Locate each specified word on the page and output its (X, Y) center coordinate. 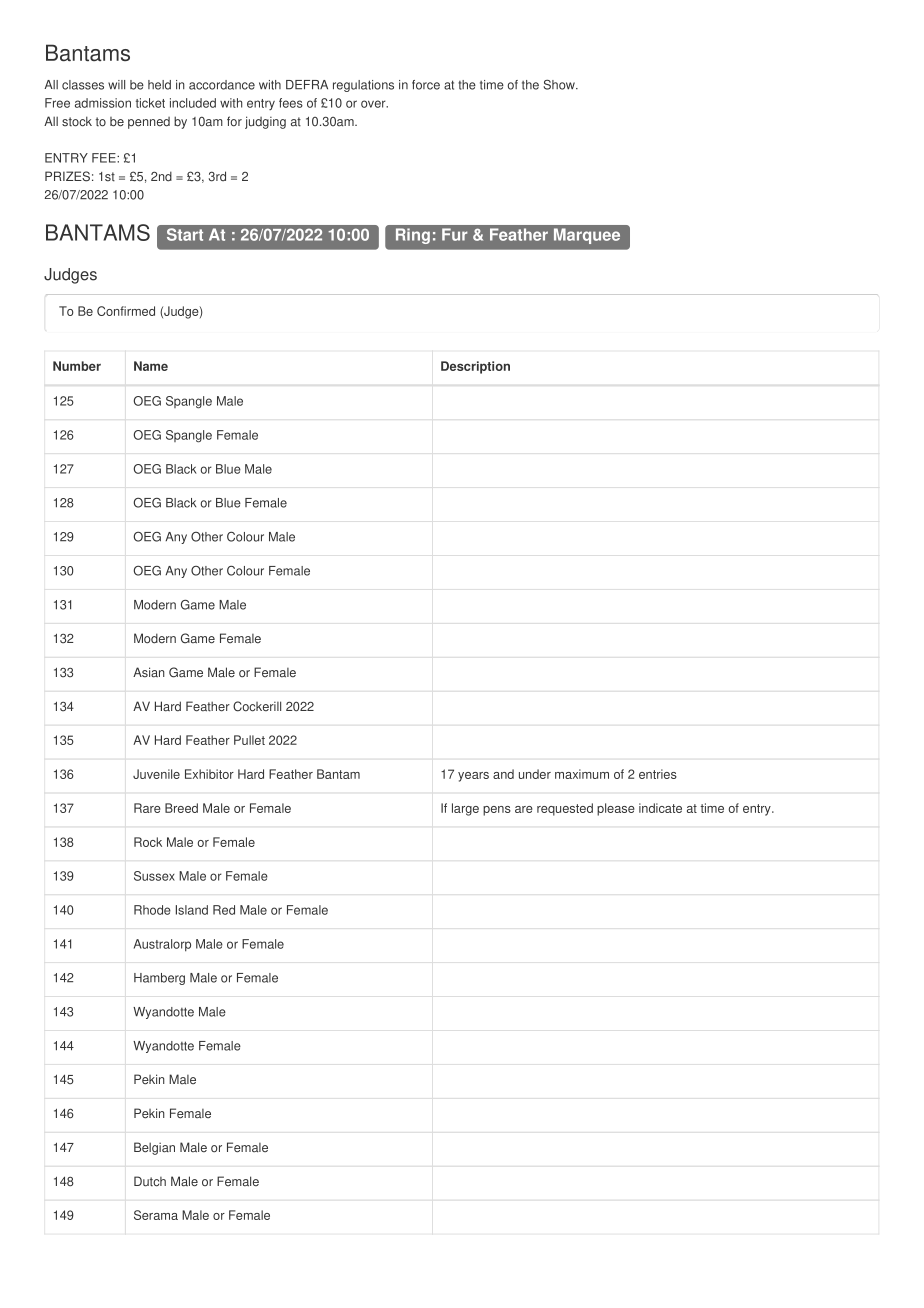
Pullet (249, 740)
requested (565, 809)
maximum (582, 774)
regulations (363, 86)
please (616, 809)
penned (149, 123)
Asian (149, 672)
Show (560, 85)
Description (475, 367)
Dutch (150, 1181)
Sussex (154, 876)
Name (151, 366)
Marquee (587, 236)
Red (224, 910)
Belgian (154, 1148)
